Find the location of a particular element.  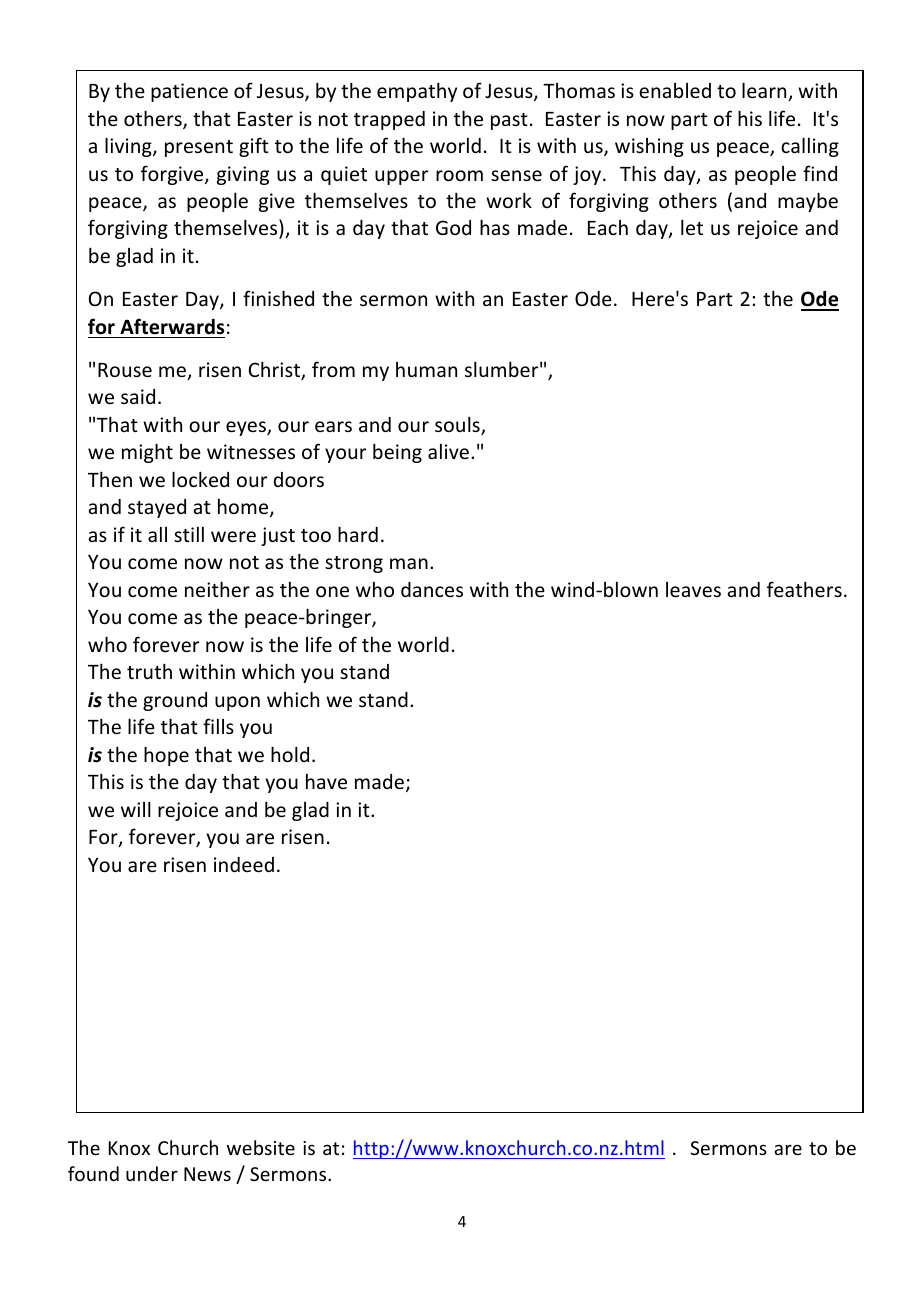

News is located at coordinates (207, 1174).
